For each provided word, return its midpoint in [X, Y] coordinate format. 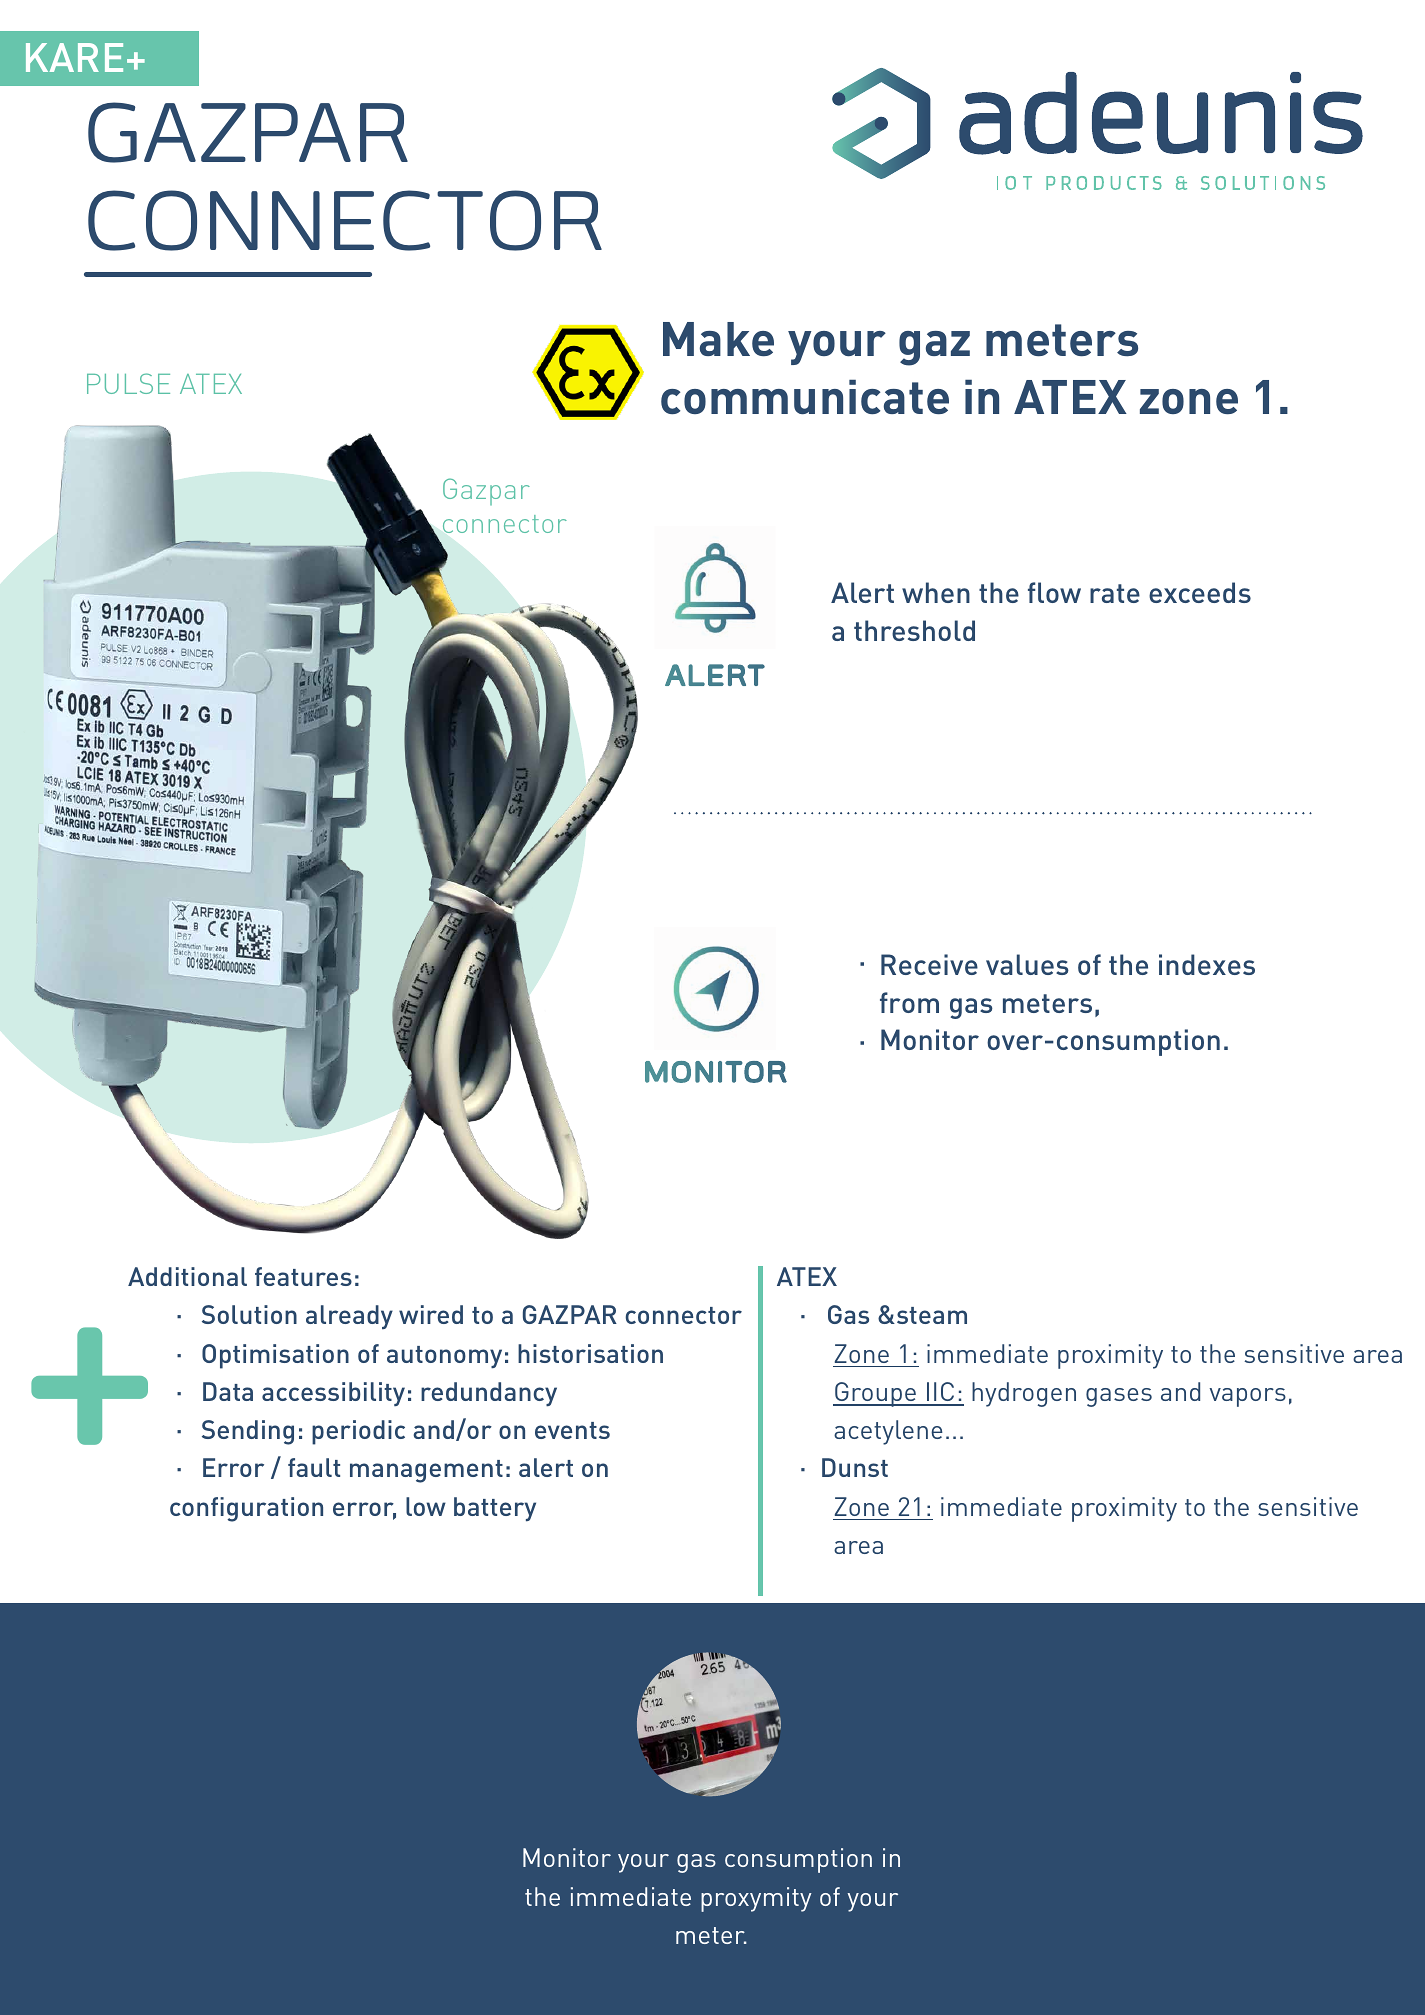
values [1027, 964]
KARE [74, 57]
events [572, 1430]
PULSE [128, 383]
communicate [805, 396]
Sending [248, 1432]
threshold [914, 630]
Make [718, 339]
